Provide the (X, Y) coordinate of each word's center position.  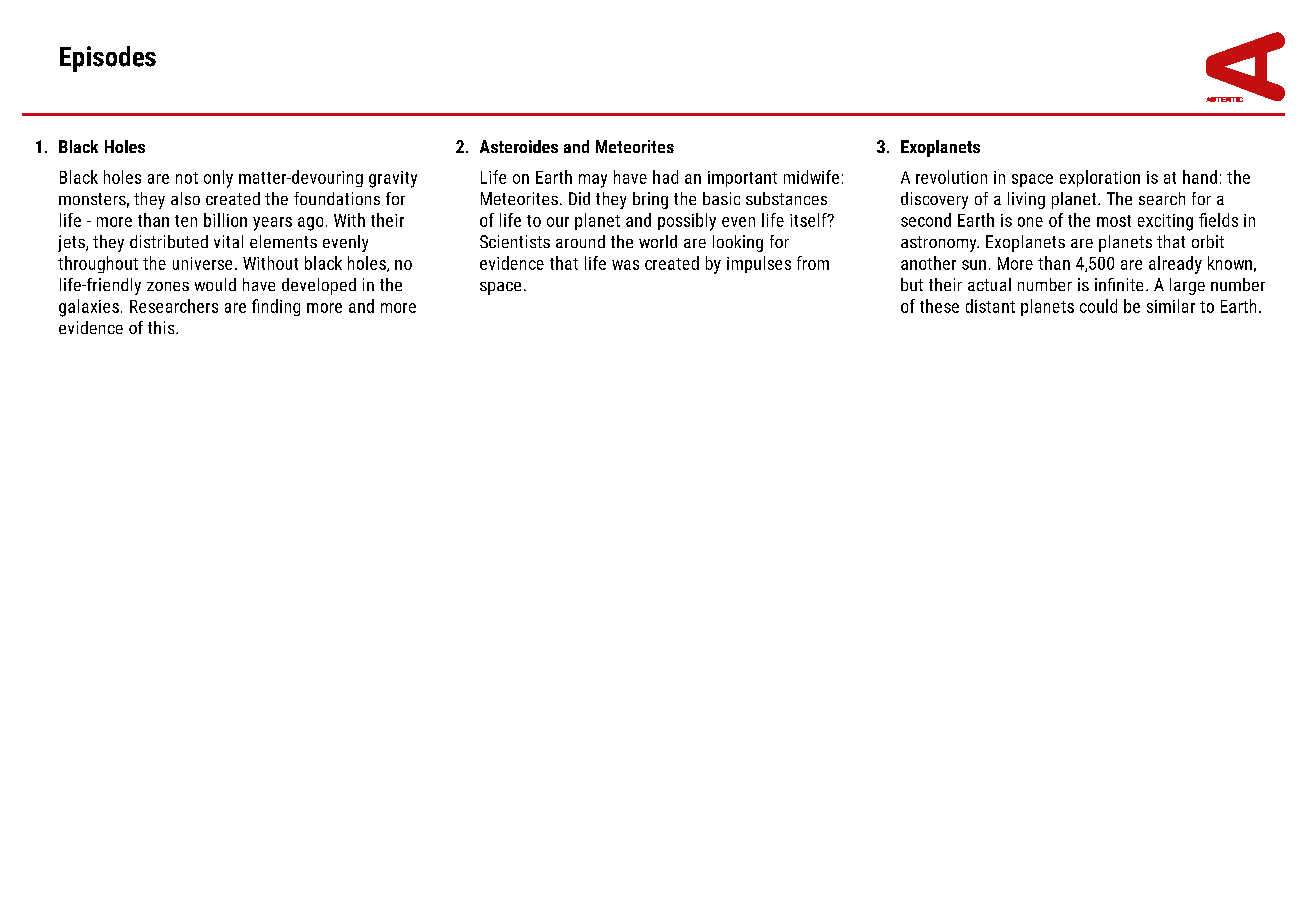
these (939, 306)
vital (228, 241)
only (218, 179)
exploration (1100, 178)
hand (1200, 177)
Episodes (108, 59)
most (1114, 221)
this (162, 327)
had (665, 177)
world (658, 241)
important (742, 179)
